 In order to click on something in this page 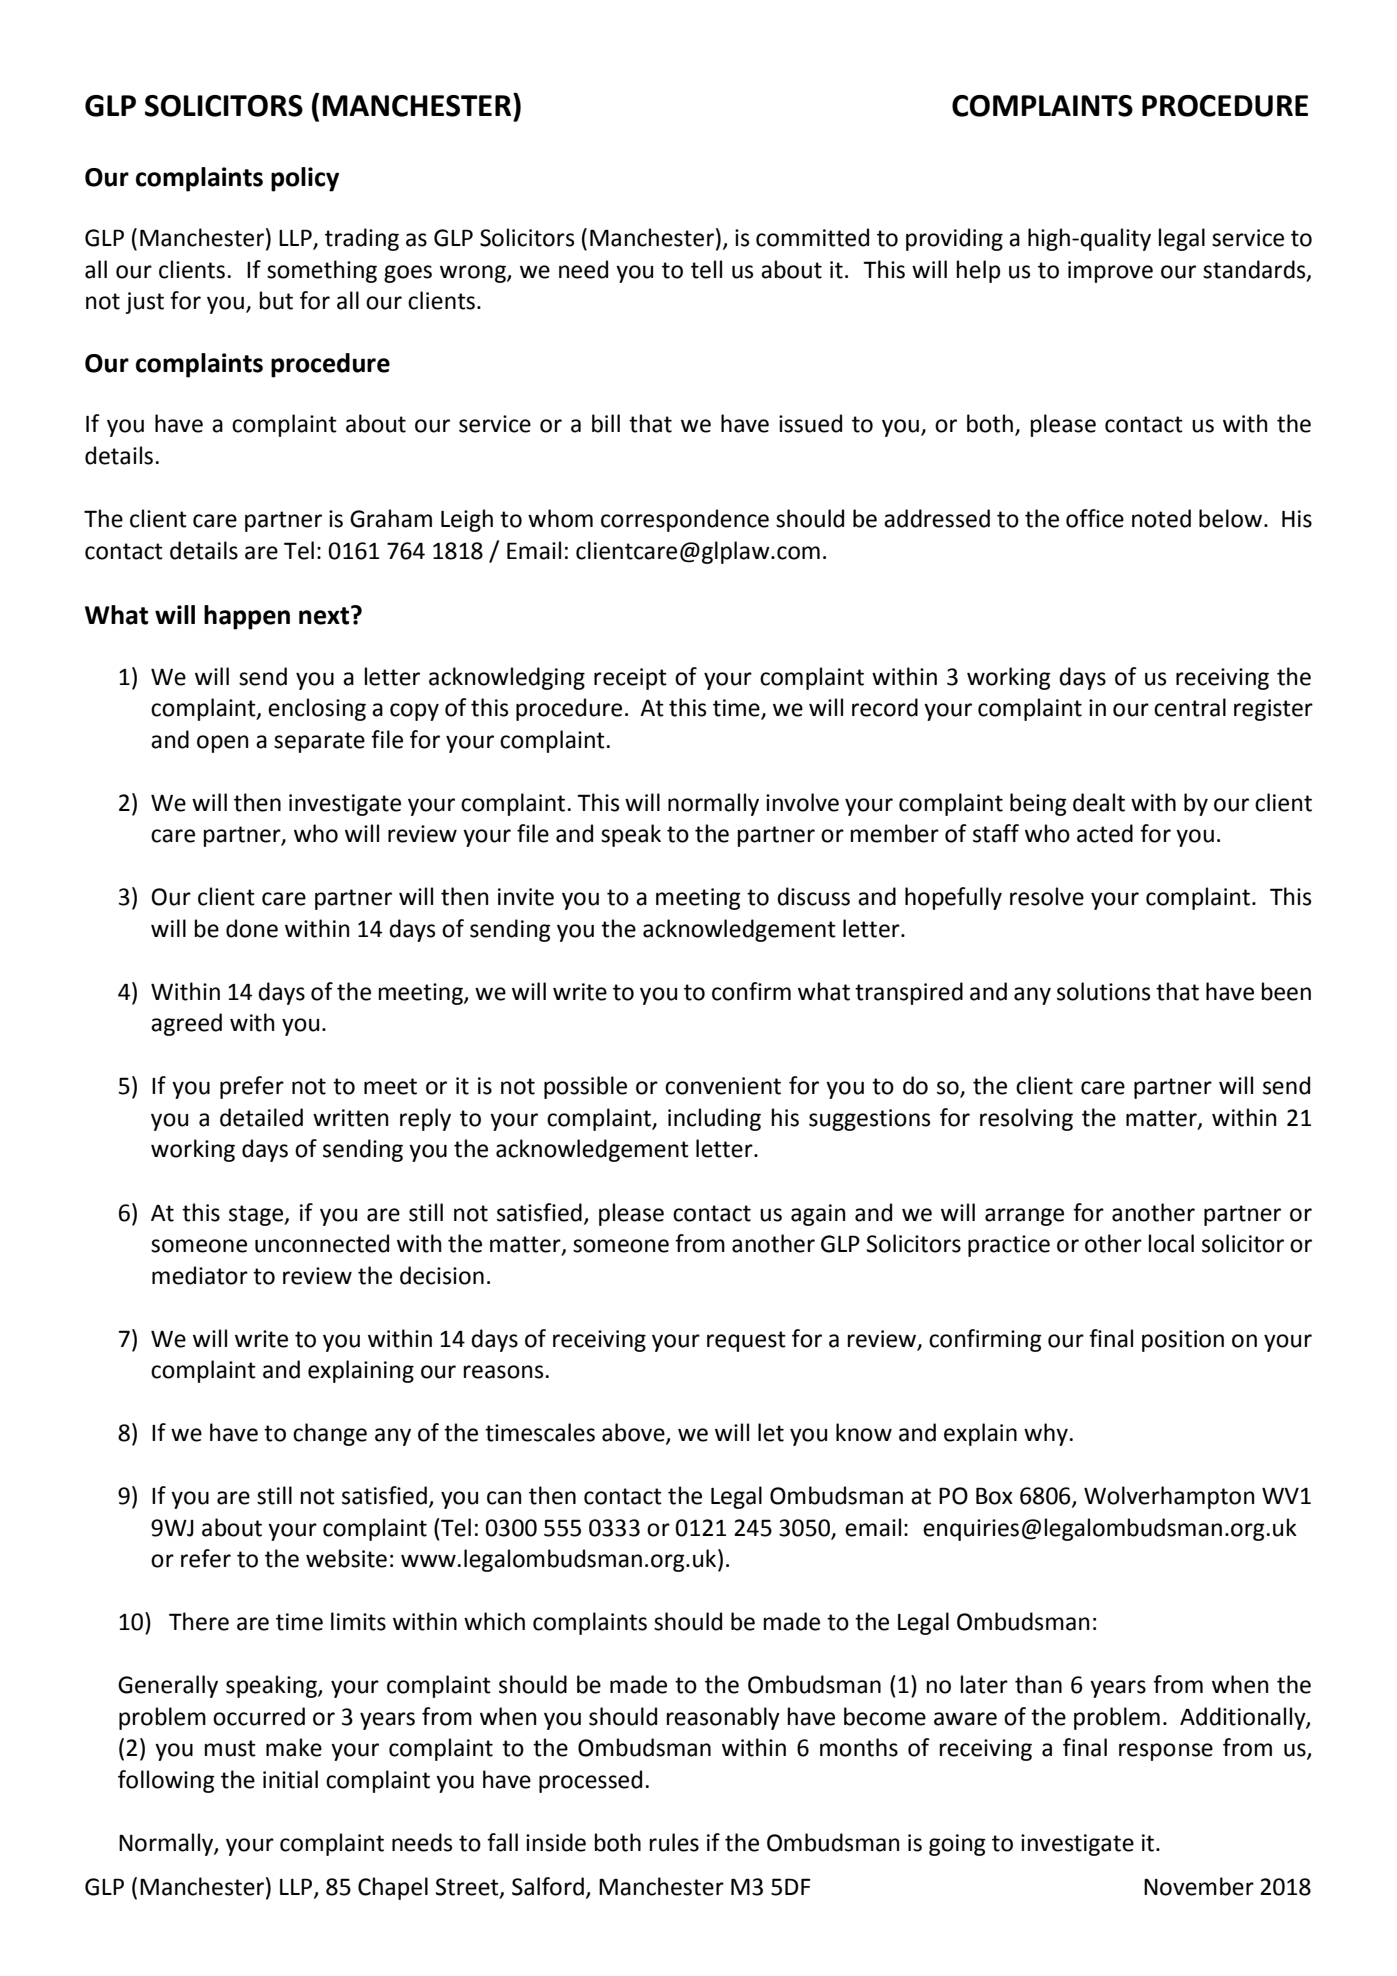, I will do `click(322, 271)`.
